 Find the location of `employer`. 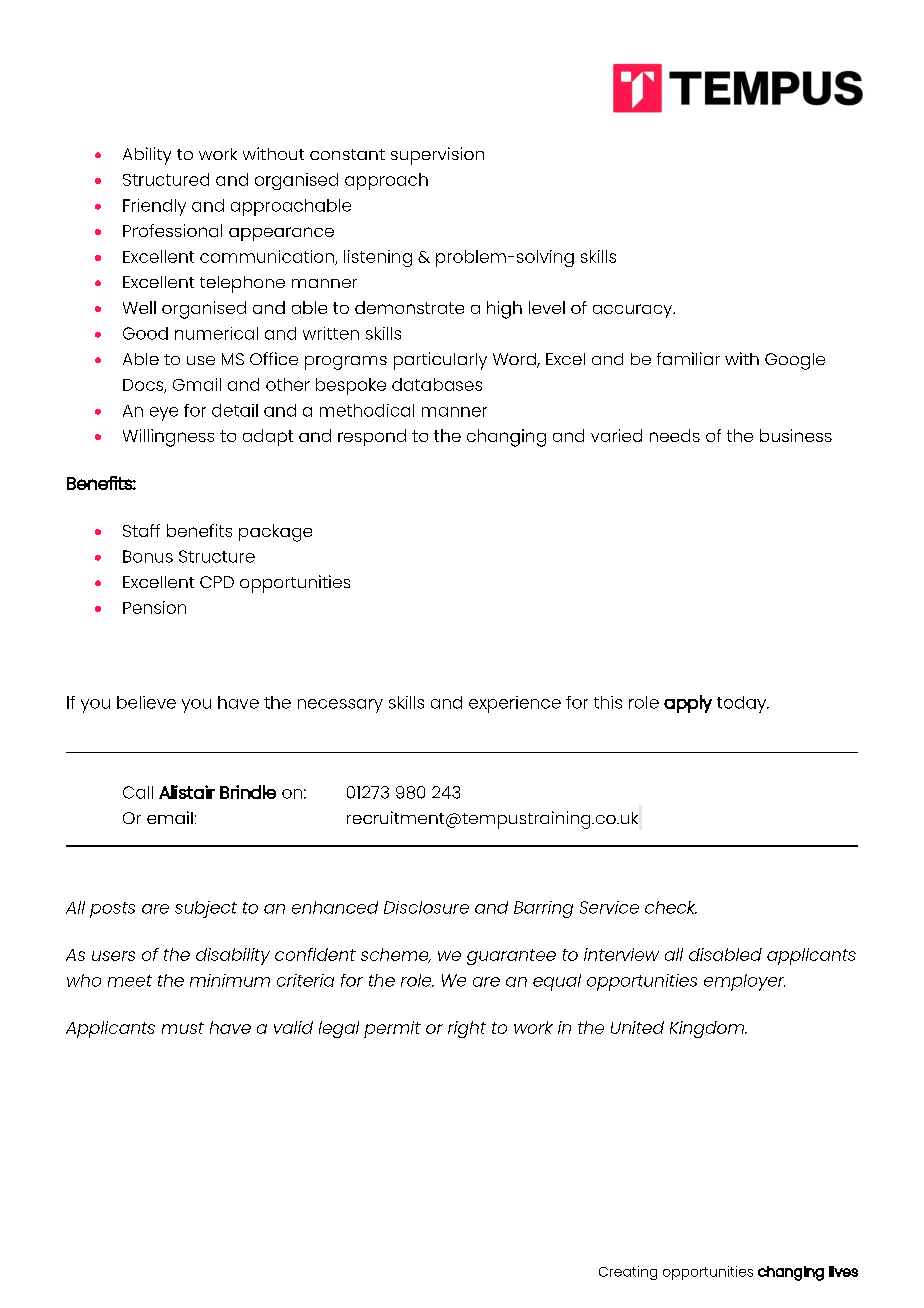

employer is located at coordinates (744, 982).
